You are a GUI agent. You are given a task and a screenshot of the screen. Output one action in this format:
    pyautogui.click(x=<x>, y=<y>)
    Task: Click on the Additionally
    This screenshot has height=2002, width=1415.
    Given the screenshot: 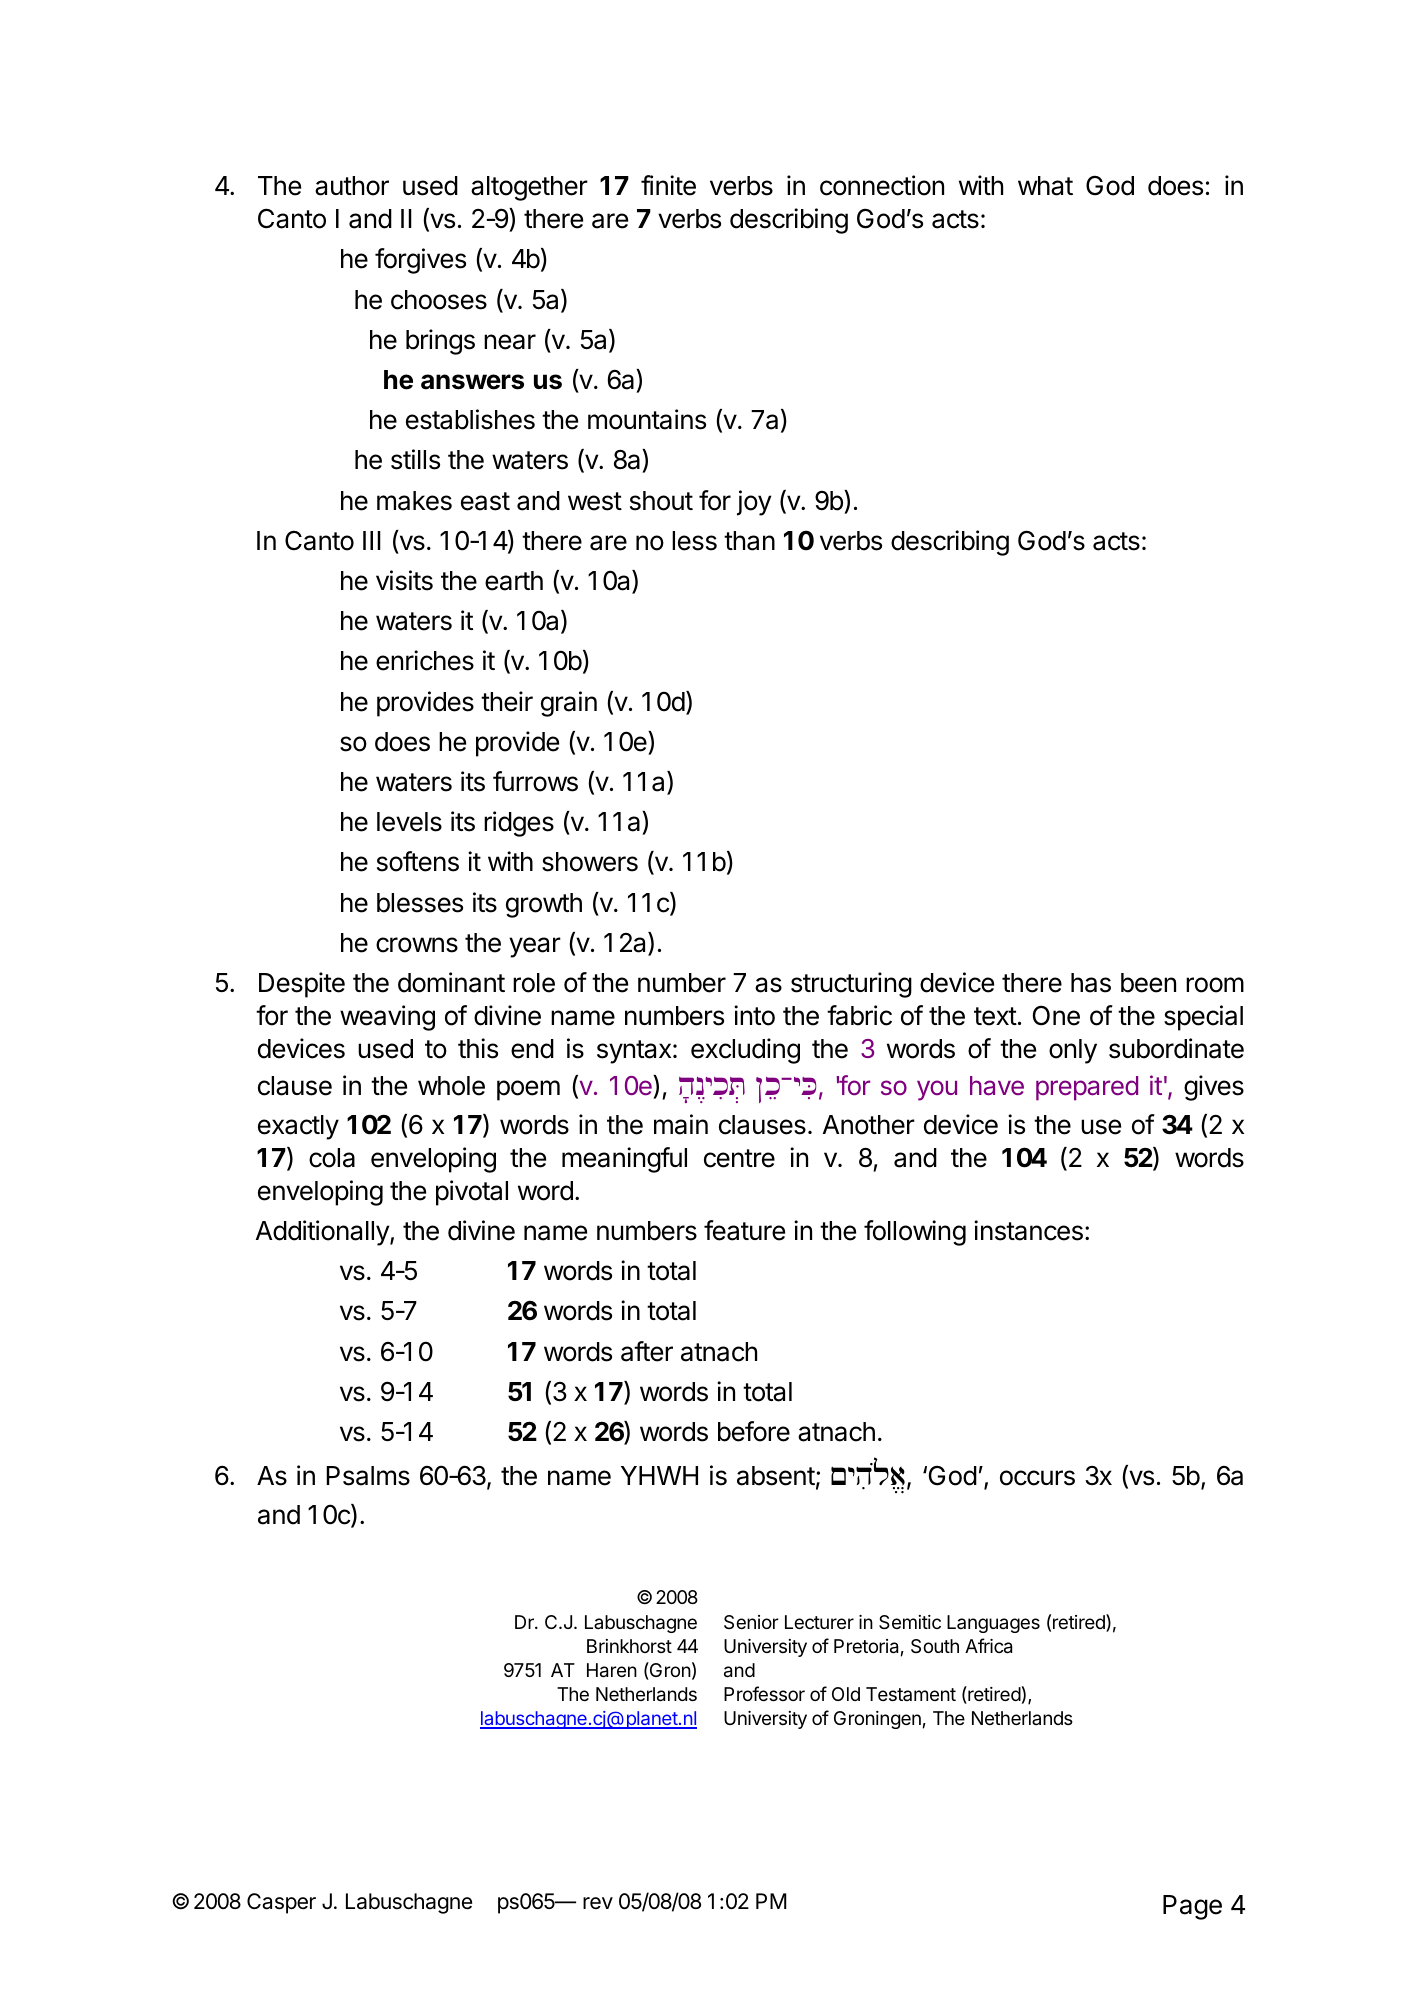 What is the action you would take?
    pyautogui.click(x=323, y=1233)
